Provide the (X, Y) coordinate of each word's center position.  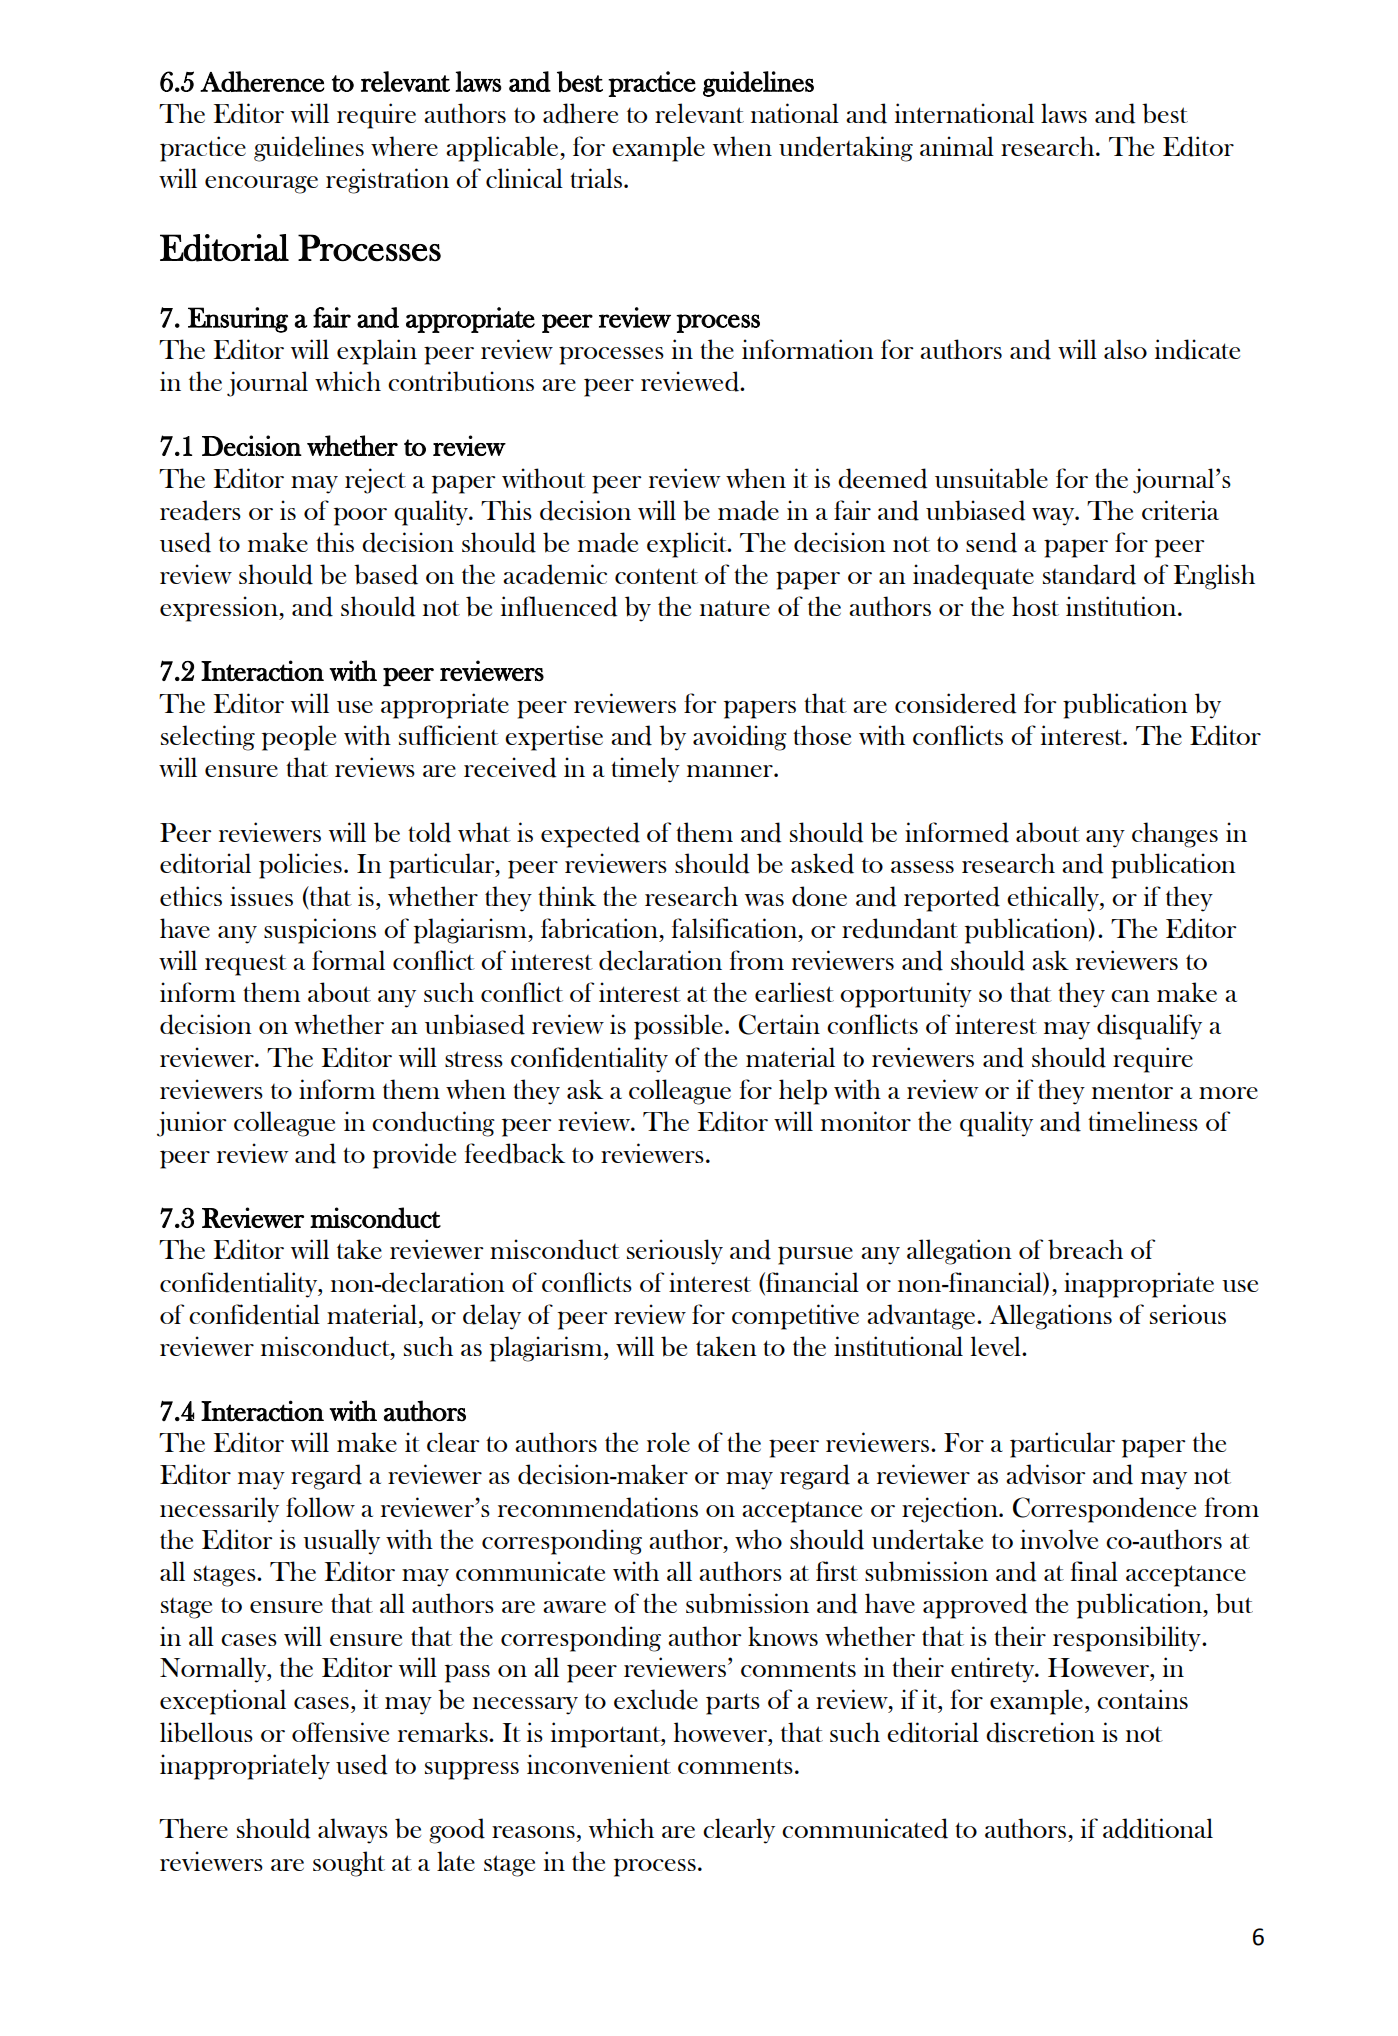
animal (957, 146)
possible (678, 1027)
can (1130, 996)
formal (348, 960)
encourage (261, 185)
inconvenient (599, 1764)
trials (596, 178)
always (353, 1831)
